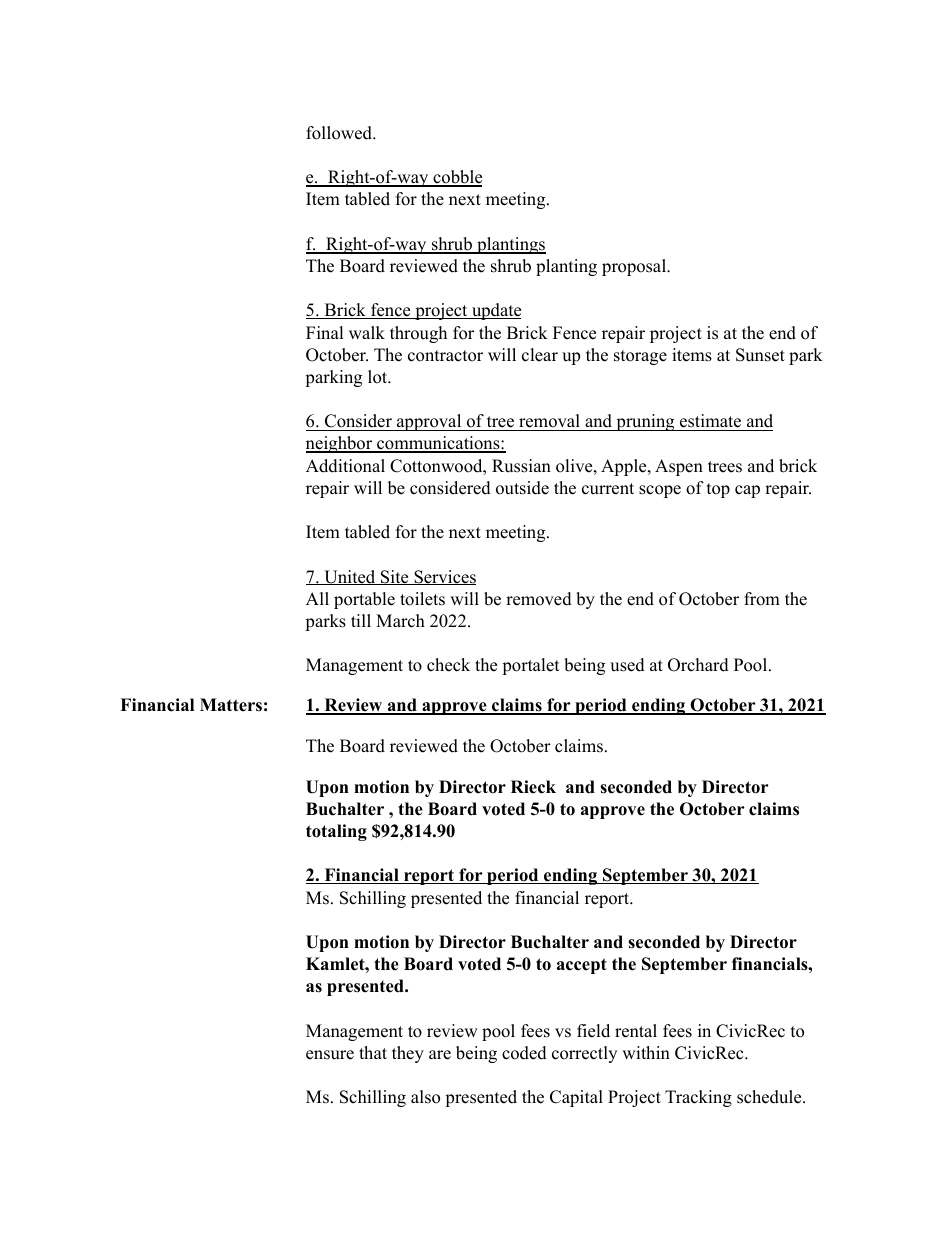 Image resolution: width=952 pixels, height=1233 pixels. I want to click on totaling, so click(336, 832).
